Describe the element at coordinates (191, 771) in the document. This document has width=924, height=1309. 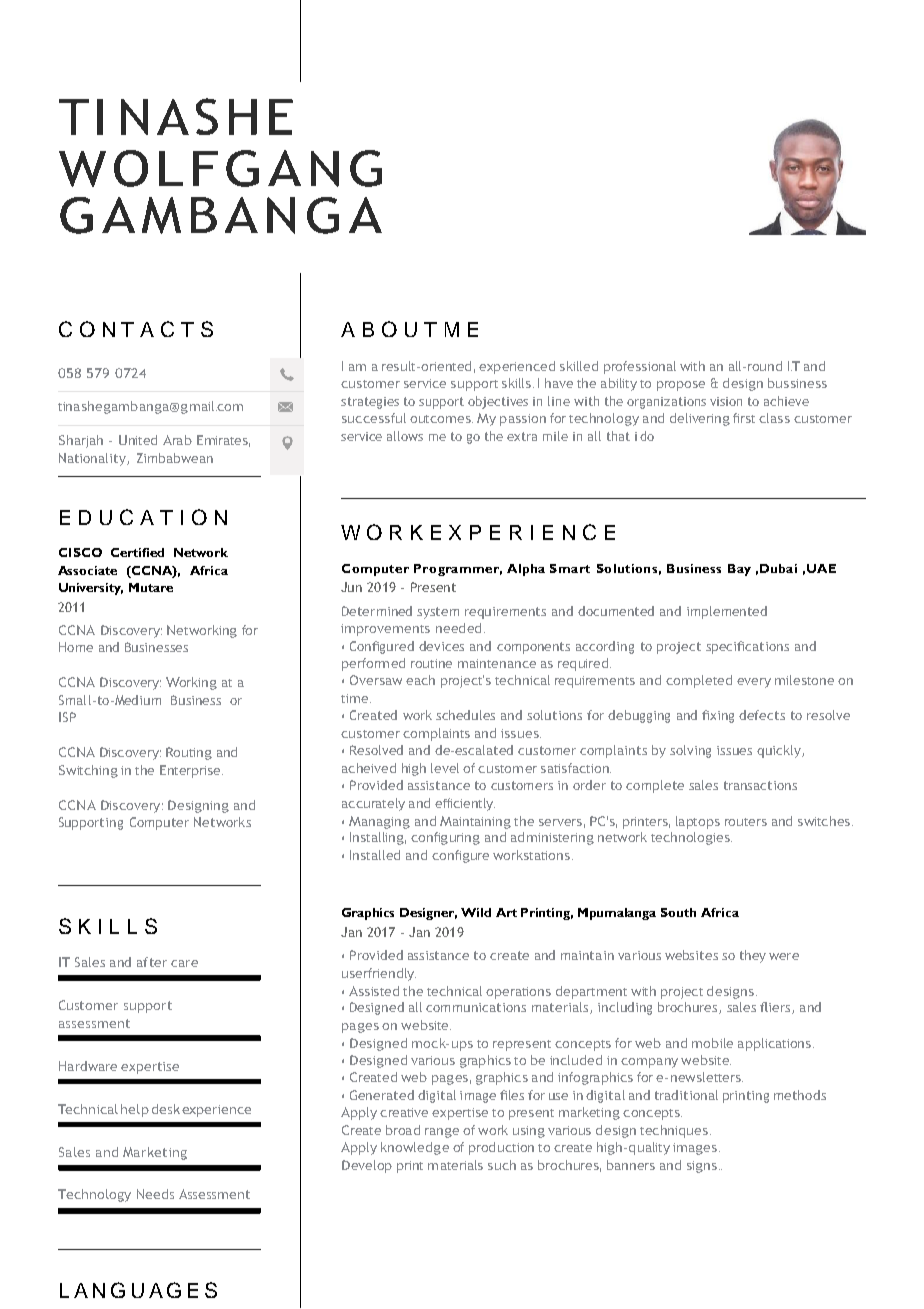
I see `Enterprise` at that location.
